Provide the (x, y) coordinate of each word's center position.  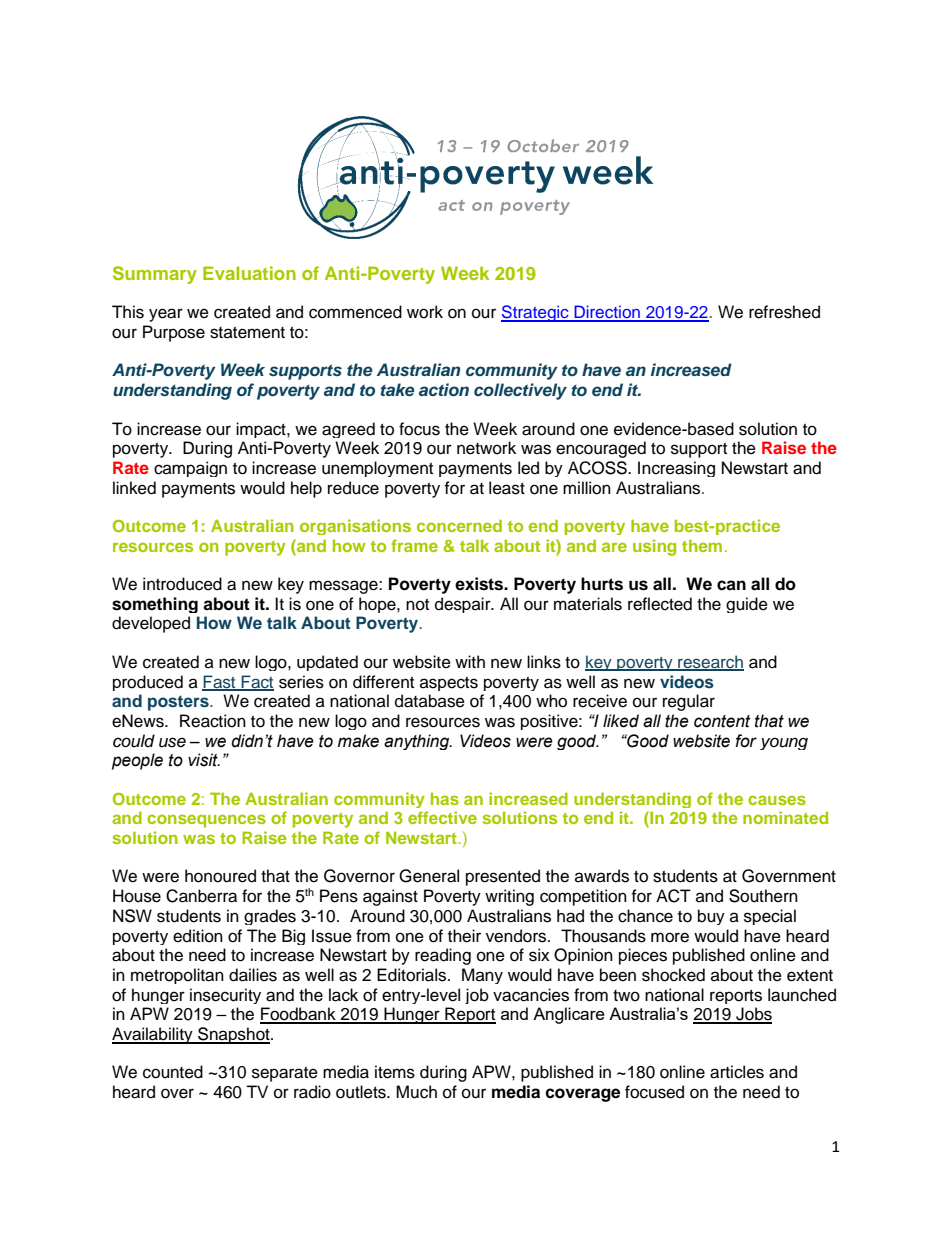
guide (747, 605)
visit (204, 760)
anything (418, 742)
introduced (182, 584)
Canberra (201, 896)
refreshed (784, 312)
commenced (355, 312)
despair (464, 605)
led (528, 468)
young (784, 743)
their (464, 936)
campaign (190, 469)
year (166, 315)
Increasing (676, 469)
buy (711, 917)
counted (173, 1072)
